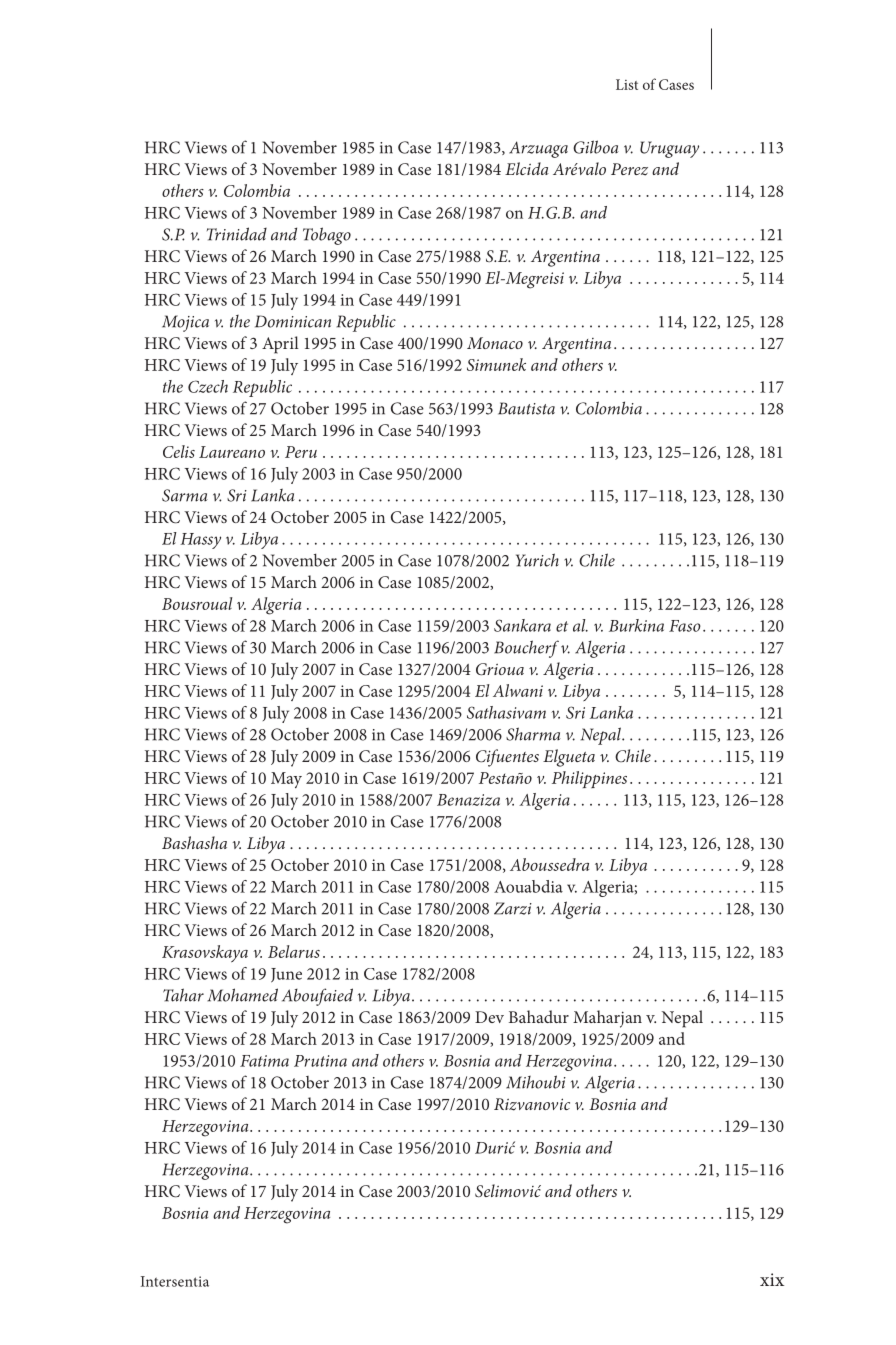  I want to click on Trinidad, so click(237, 234).
